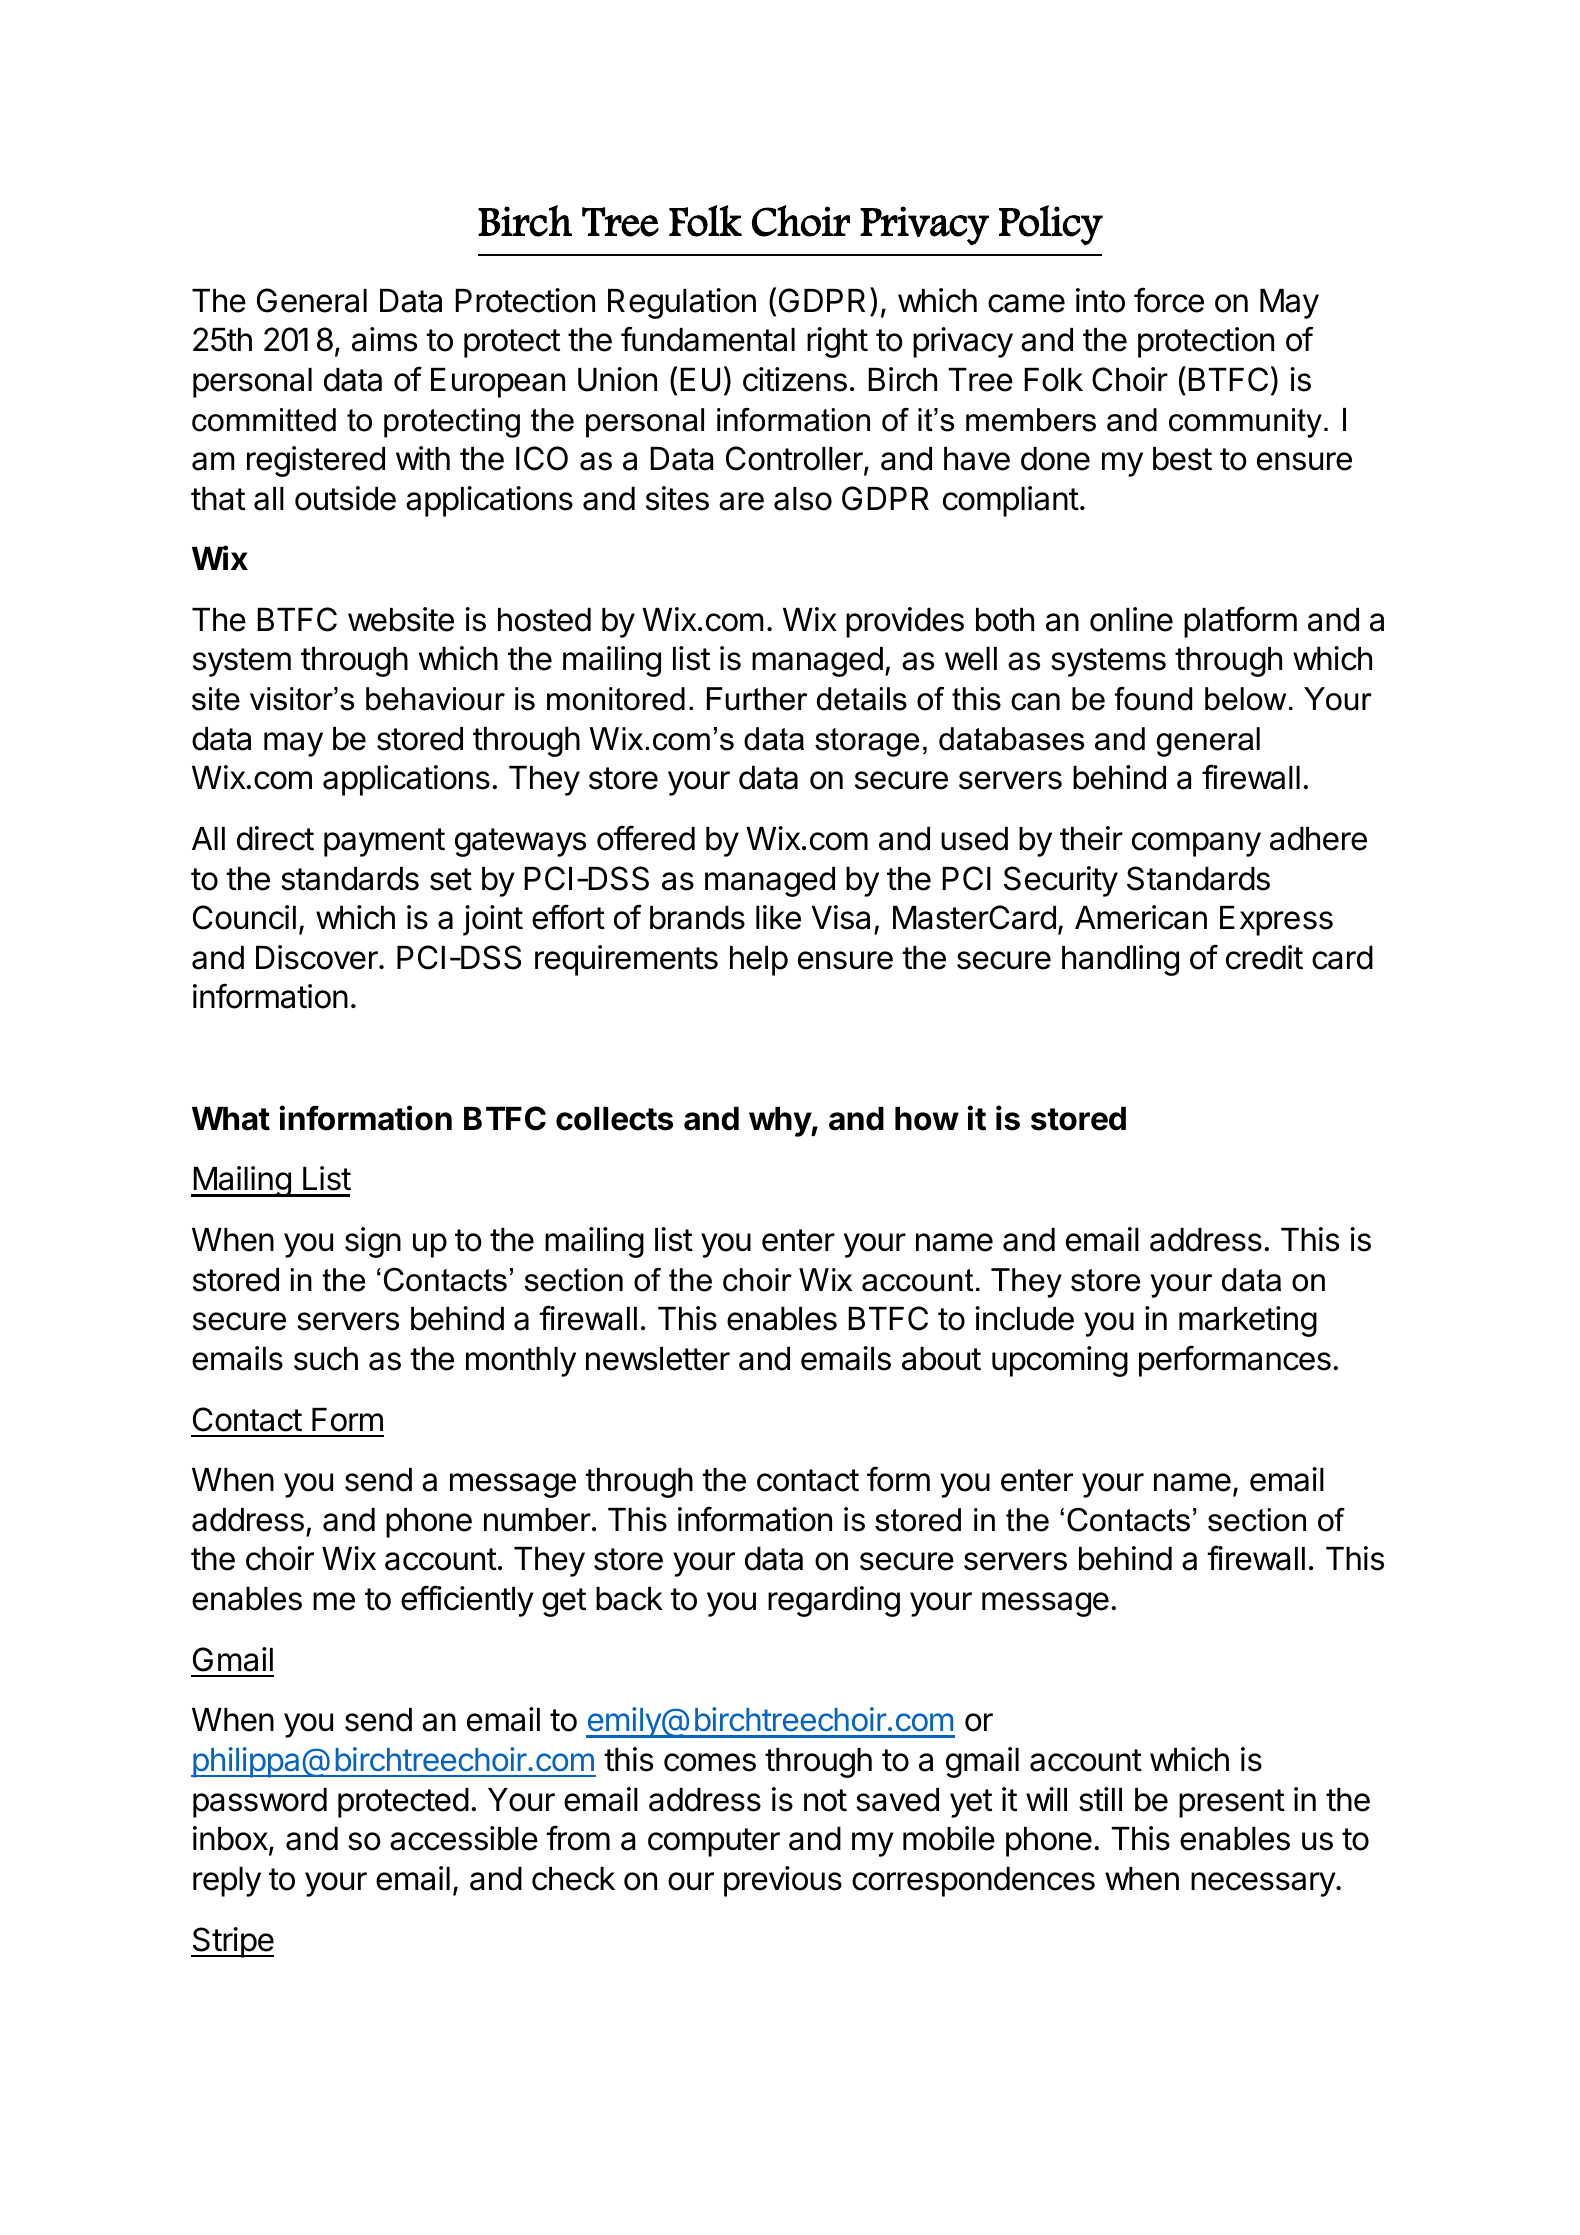 Image resolution: width=1580 pixels, height=2235 pixels. What do you see at coordinates (227, 1882) in the screenshot?
I see `reply` at bounding box center [227, 1882].
